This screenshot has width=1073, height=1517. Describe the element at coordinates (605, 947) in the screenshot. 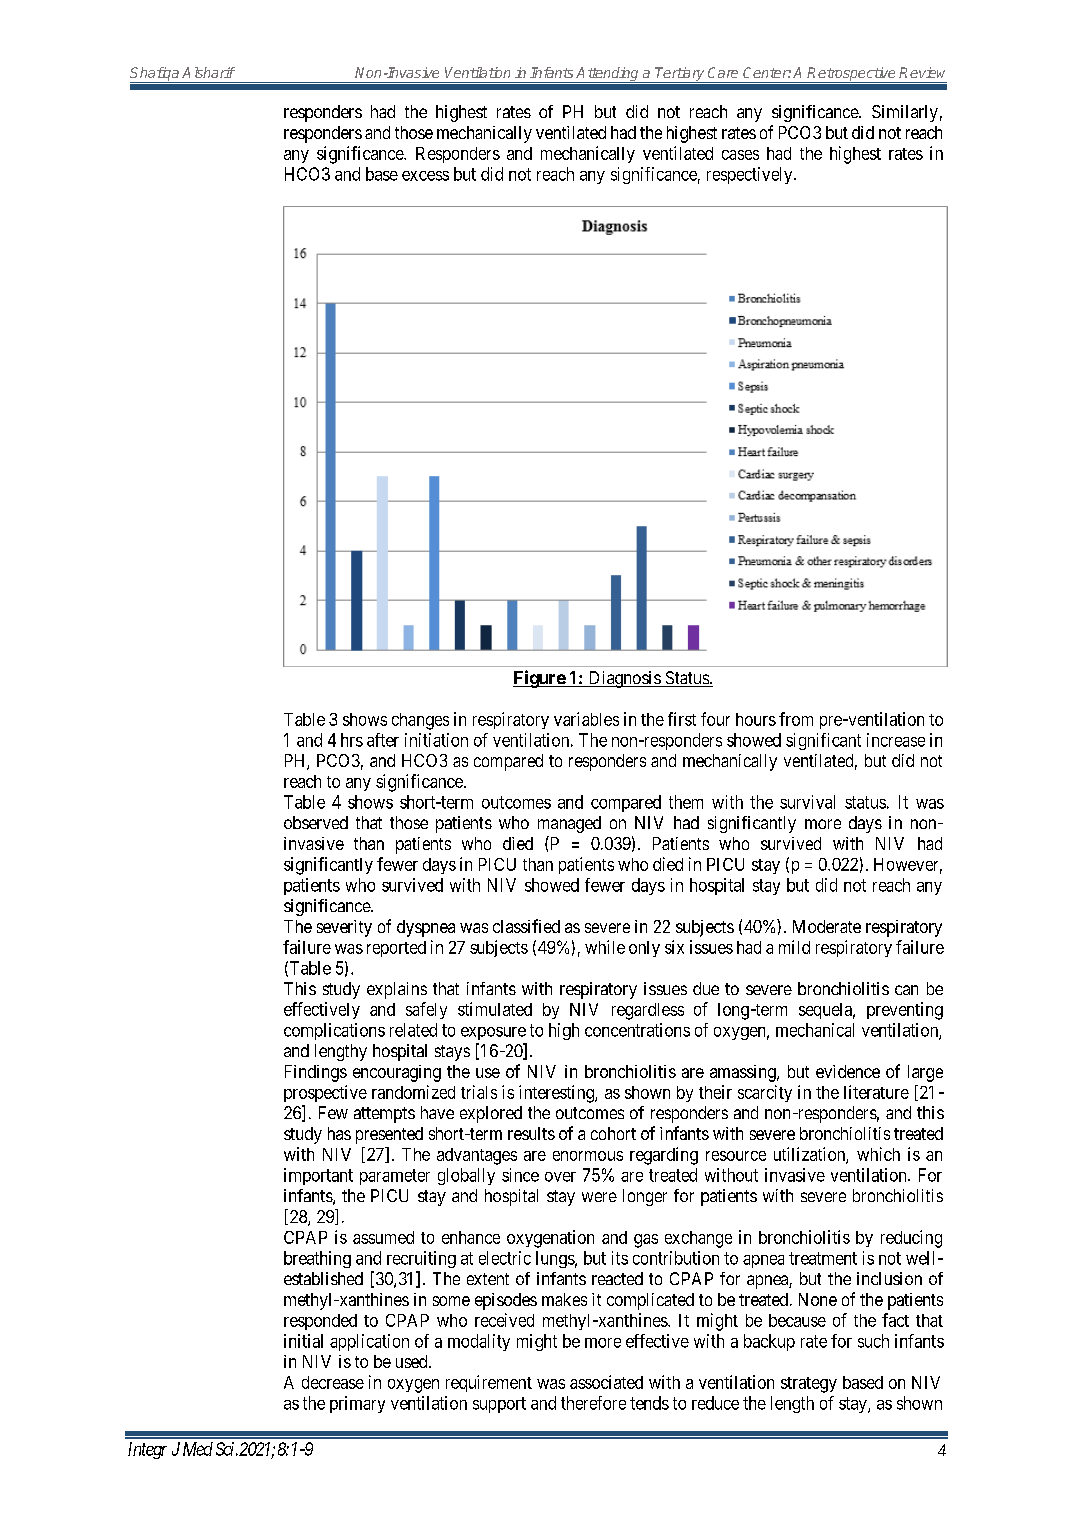

I see `while` at that location.
